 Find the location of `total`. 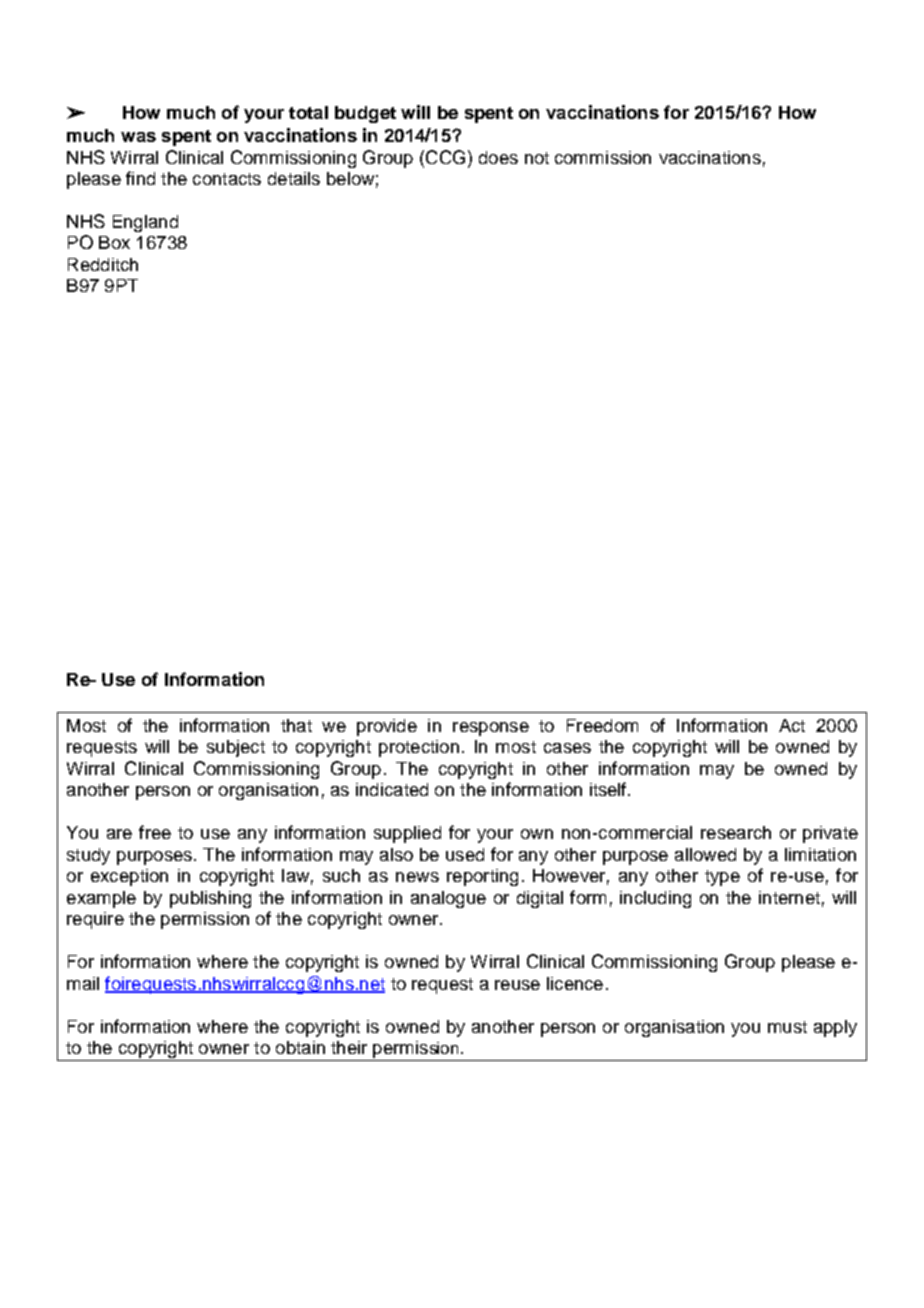

total is located at coordinates (308, 112).
